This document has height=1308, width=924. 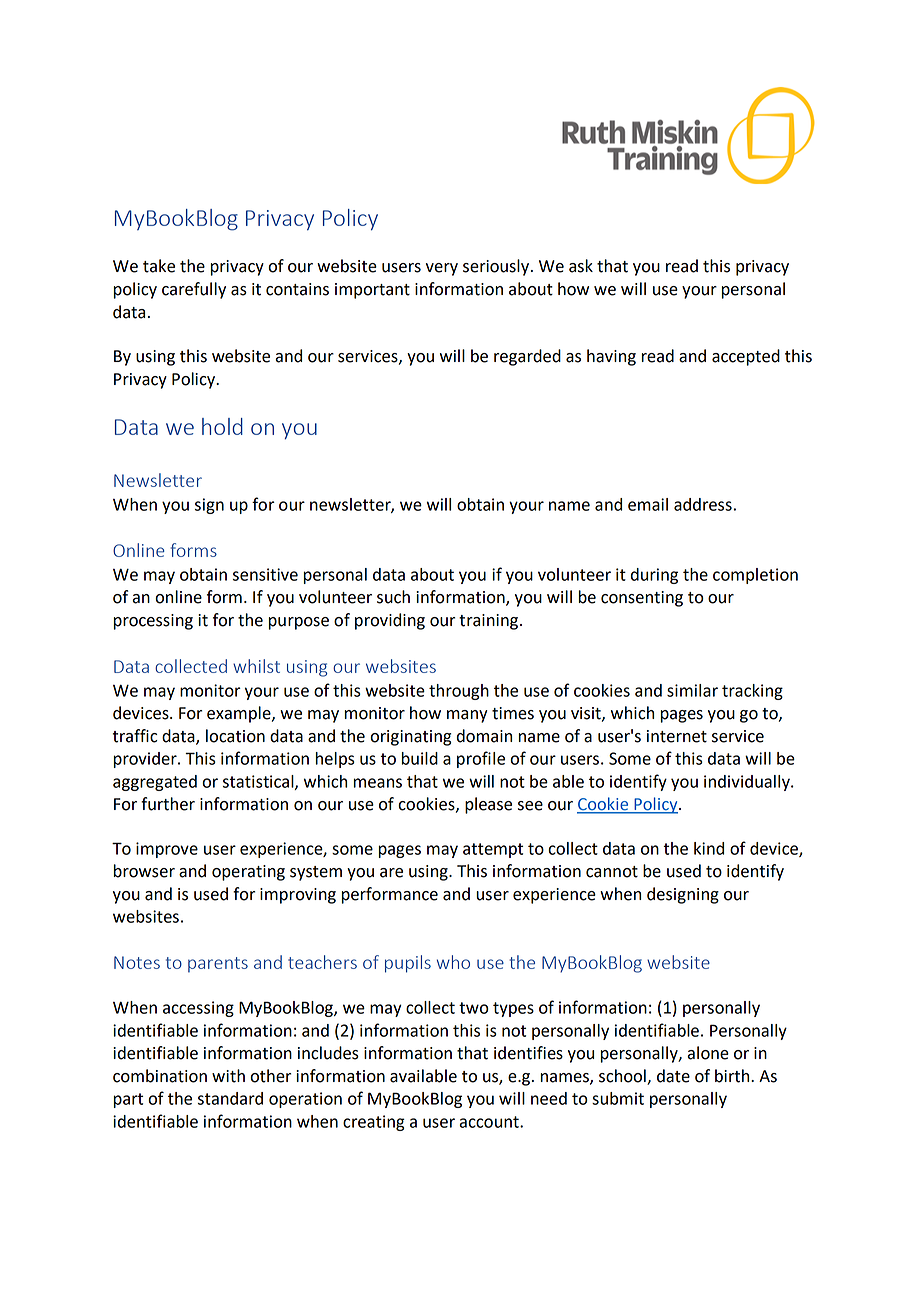 What do you see at coordinates (493, 850) in the document?
I see `attempt` at bounding box center [493, 850].
